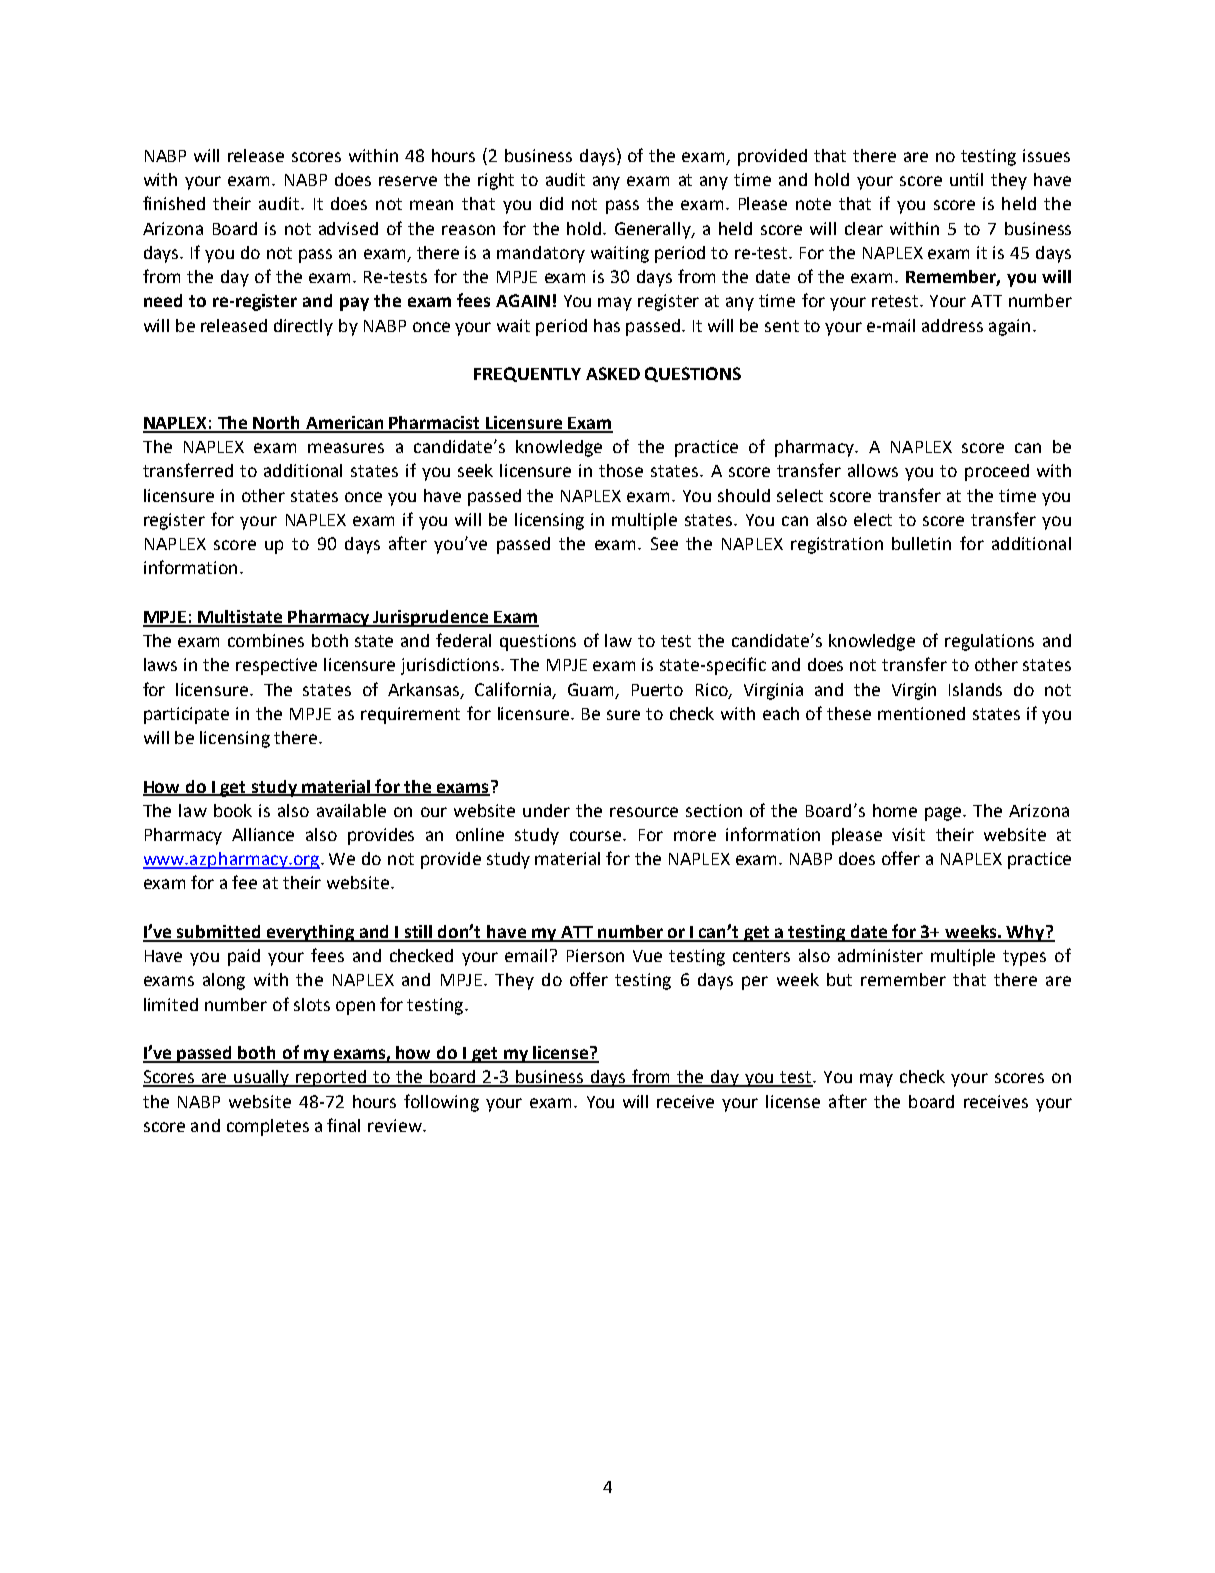 The image size is (1215, 1573). I want to click on Generally, so click(654, 230).
